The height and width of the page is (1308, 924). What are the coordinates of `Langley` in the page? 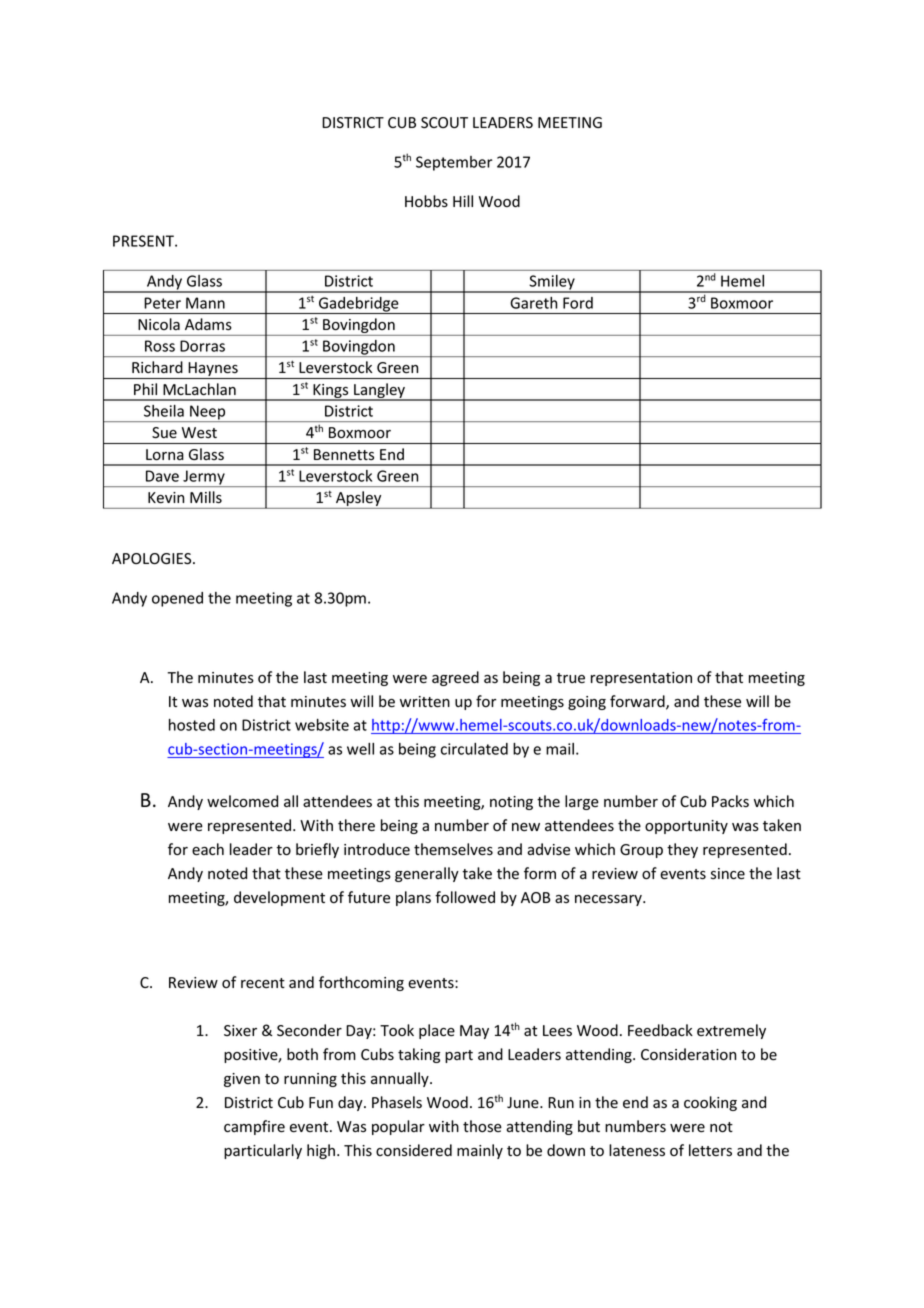 It's located at (379, 392).
